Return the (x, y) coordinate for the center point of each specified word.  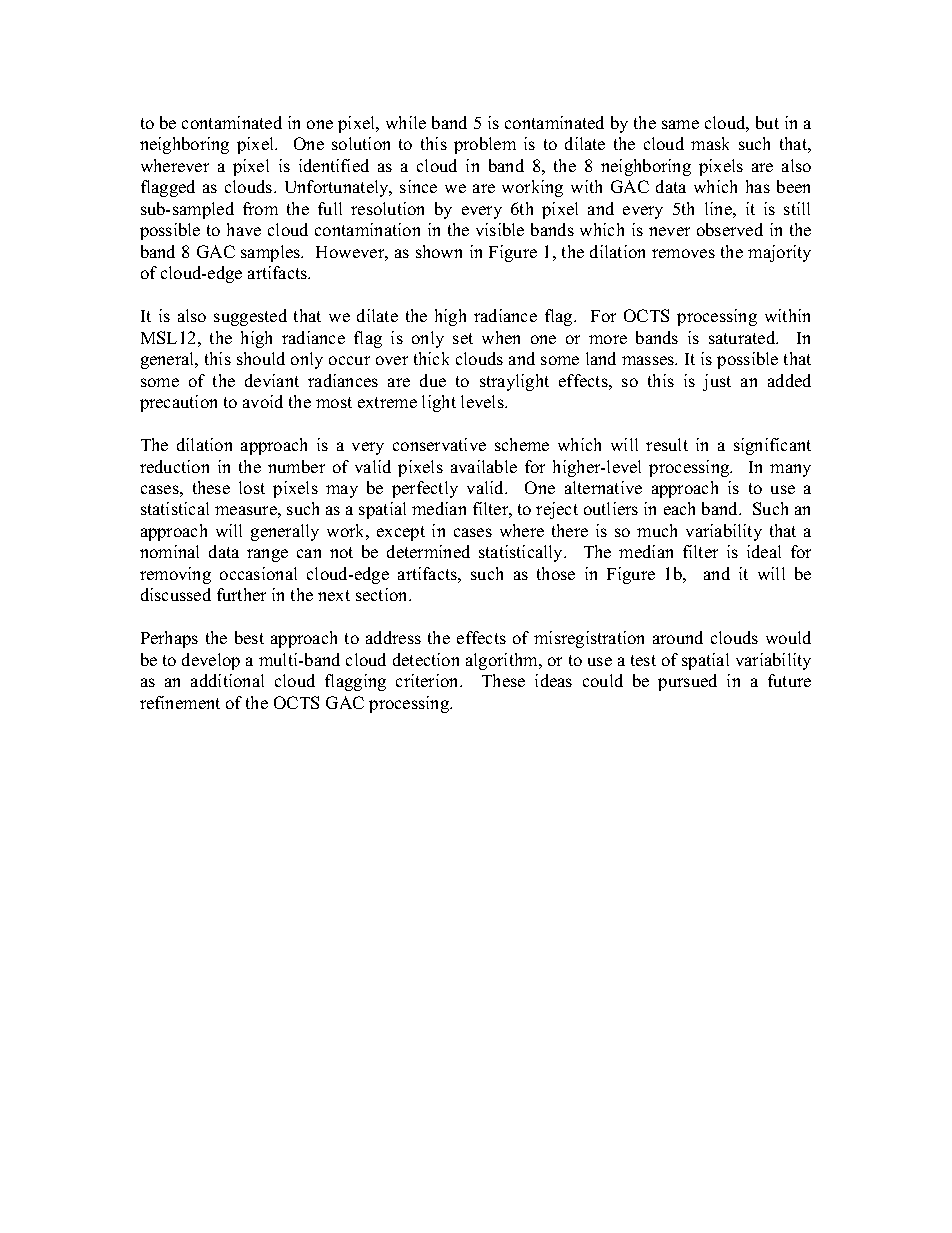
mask (710, 143)
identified (334, 165)
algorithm (503, 661)
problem (485, 145)
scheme (522, 444)
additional (227, 680)
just (717, 382)
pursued (687, 682)
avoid (263, 401)
